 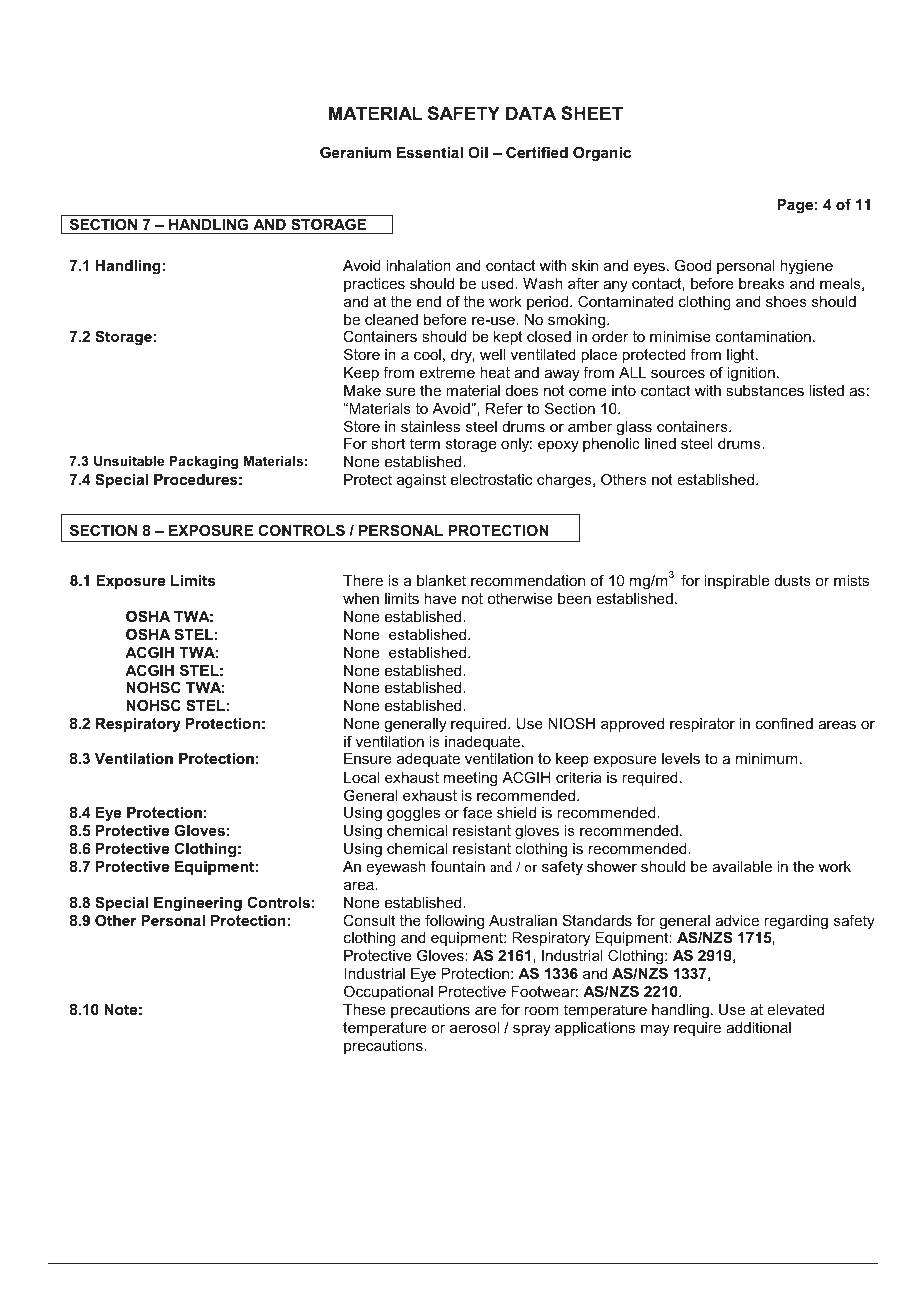 I want to click on These, so click(x=364, y=1009).
